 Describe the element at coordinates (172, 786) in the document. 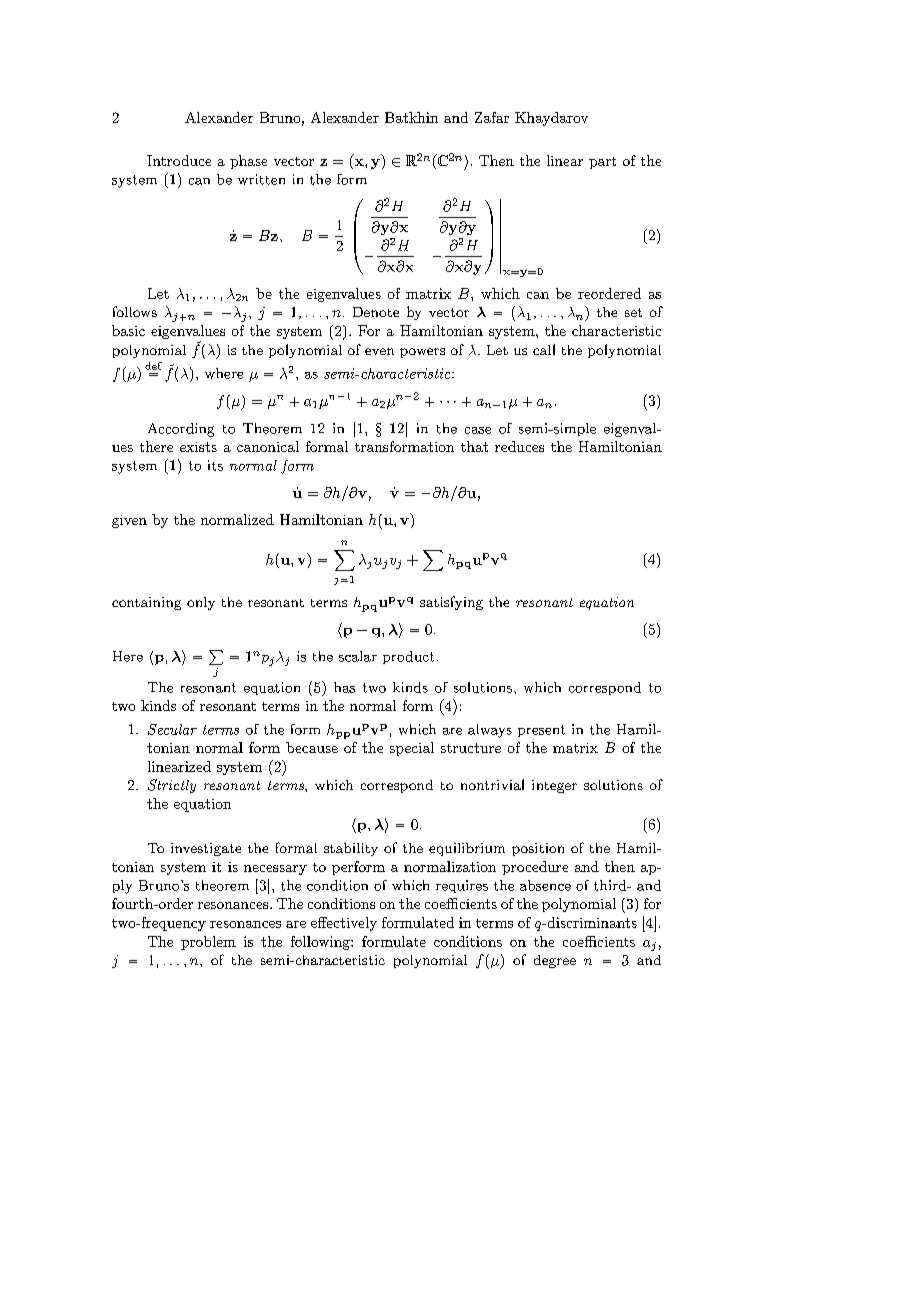

I see `Strictly` at that location.
